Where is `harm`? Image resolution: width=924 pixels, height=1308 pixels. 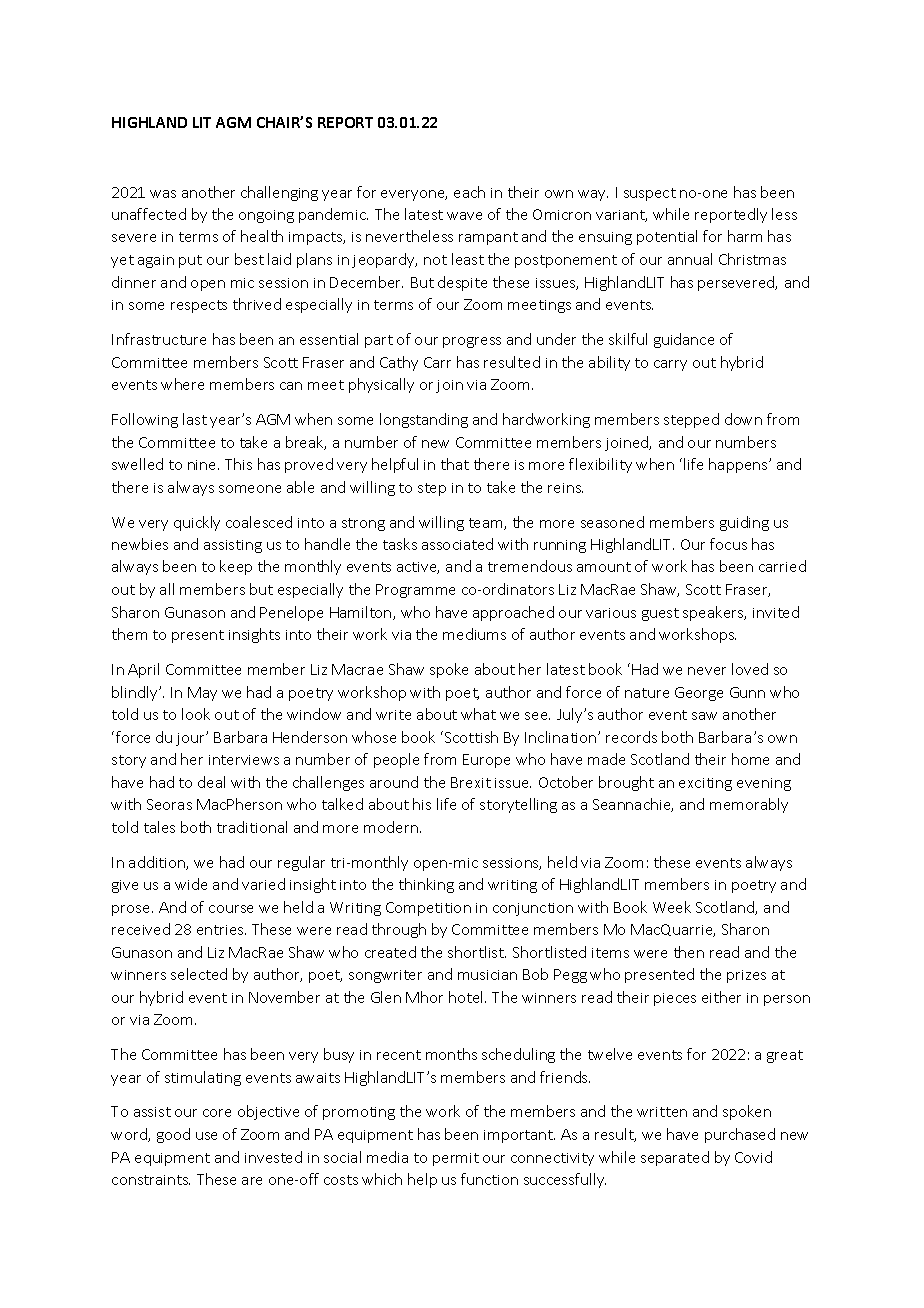
harm is located at coordinates (745, 236).
